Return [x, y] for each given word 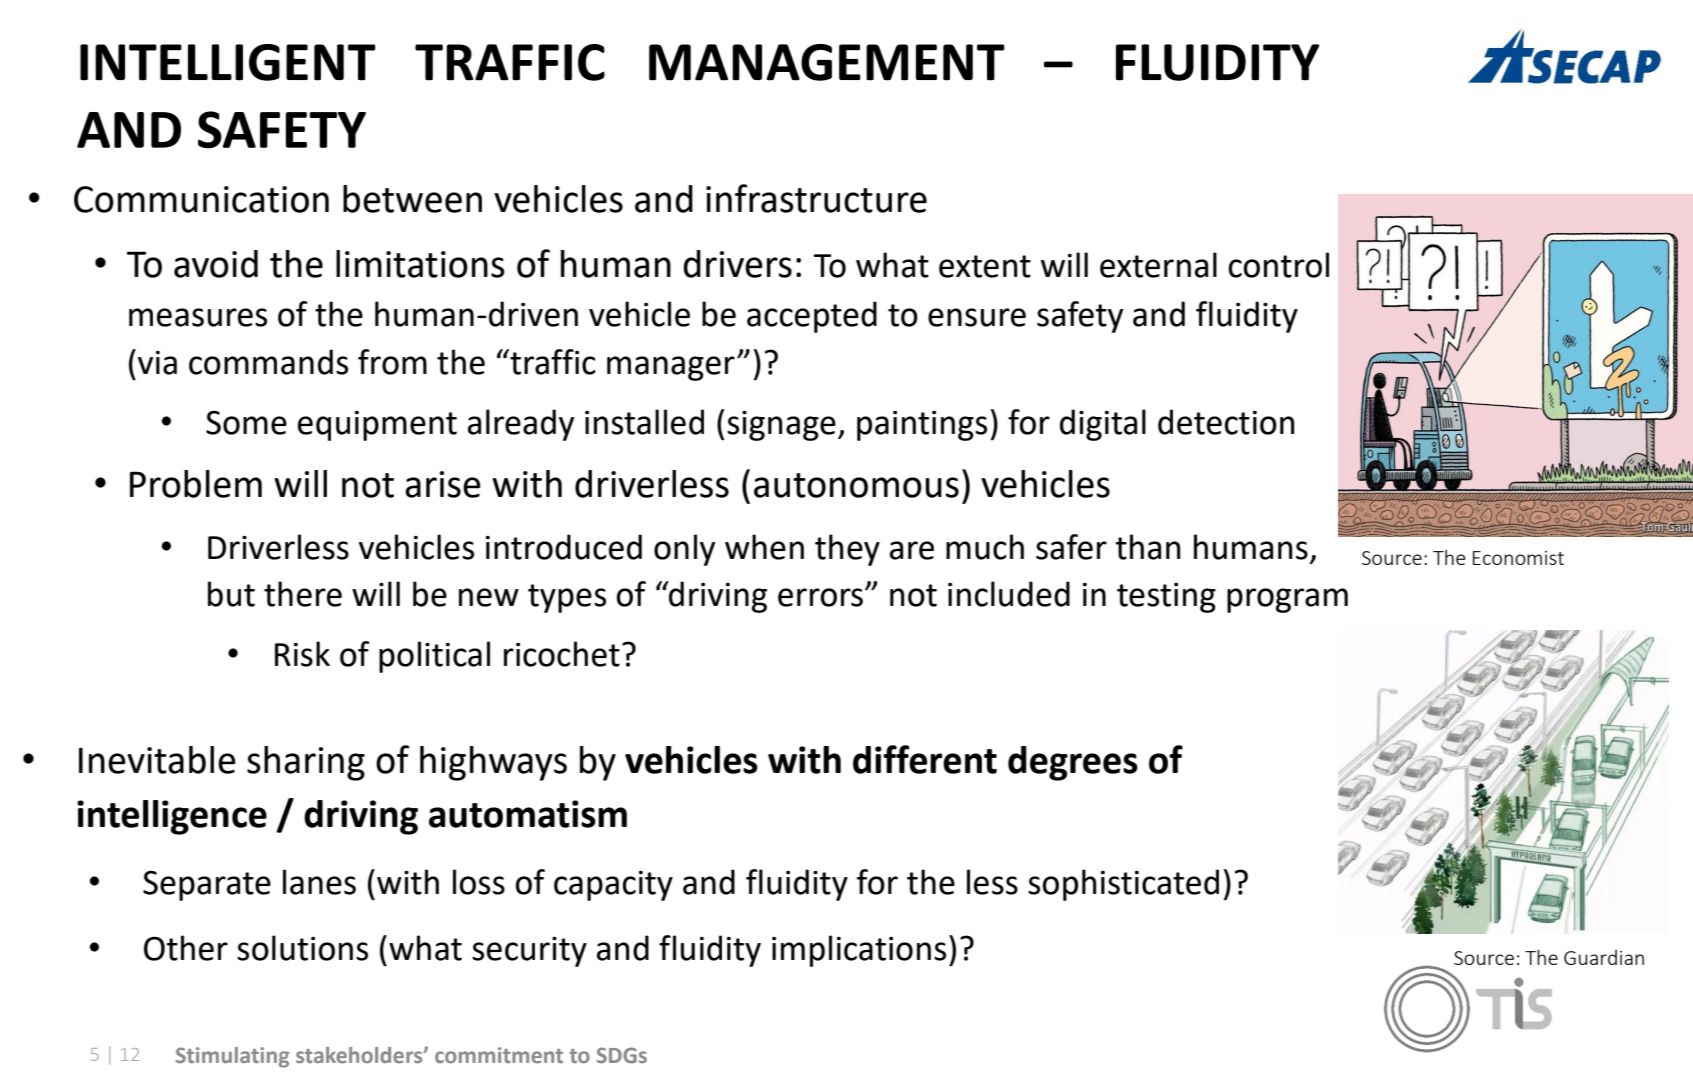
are [912, 550]
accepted [812, 317]
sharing [306, 763]
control [1279, 265]
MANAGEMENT [827, 62]
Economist [1518, 558]
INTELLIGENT [228, 62]
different [925, 759]
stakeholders [360, 1055]
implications [859, 951]
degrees [1073, 763]
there [303, 594]
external [1158, 265]
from [392, 362]
